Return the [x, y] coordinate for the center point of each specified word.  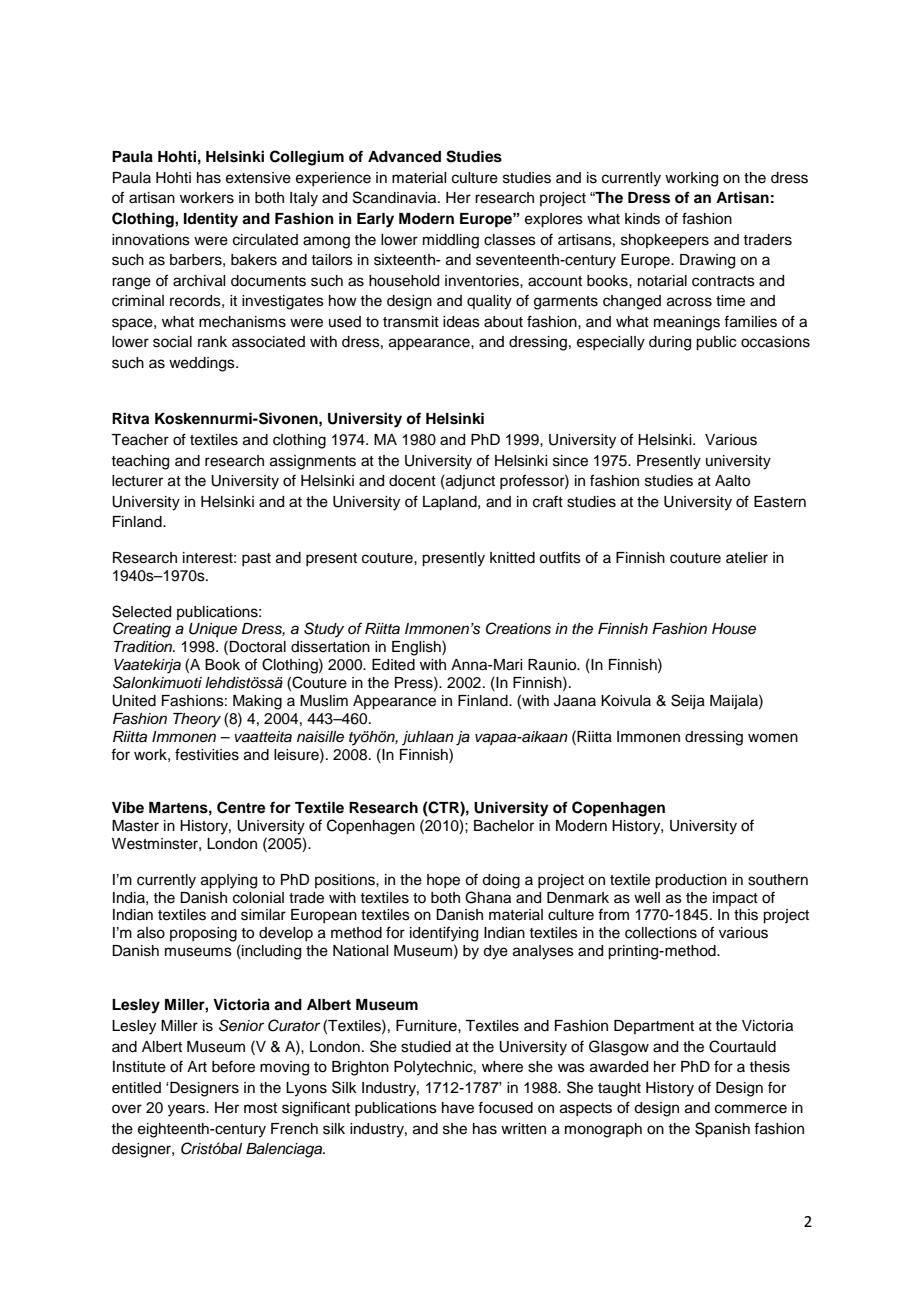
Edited [393, 665]
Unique [213, 630]
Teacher [140, 440]
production [691, 881]
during [670, 343]
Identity [211, 220]
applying [229, 881]
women [773, 738]
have [458, 1108]
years [187, 1110]
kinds [642, 219]
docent [412, 481]
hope [443, 881]
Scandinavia [396, 197]
